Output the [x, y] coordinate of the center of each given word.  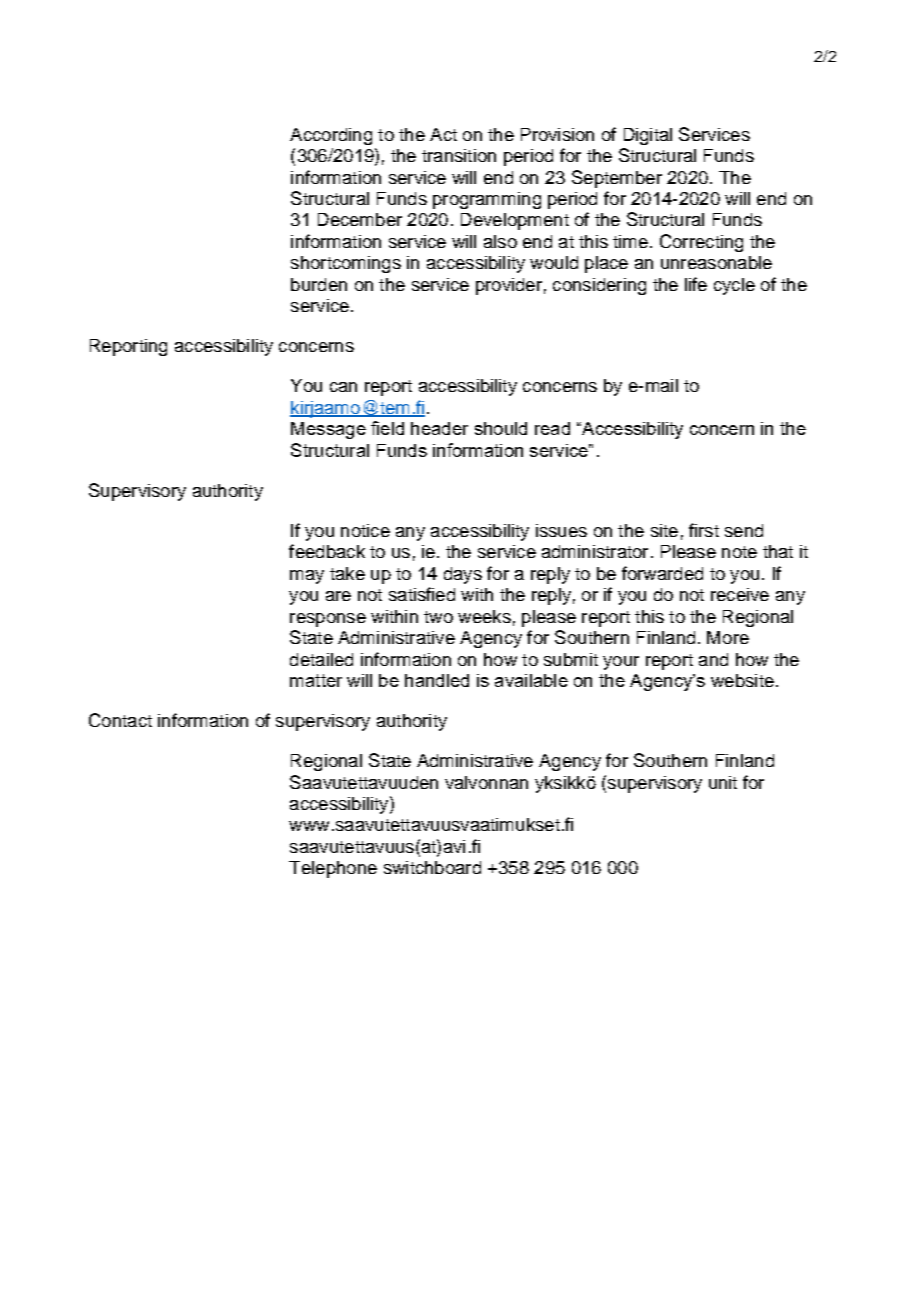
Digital [648, 136]
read [552, 428]
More [728, 637]
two [438, 617]
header [439, 428]
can [343, 387]
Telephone [333, 869]
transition [459, 155]
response [328, 620]
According [331, 136]
